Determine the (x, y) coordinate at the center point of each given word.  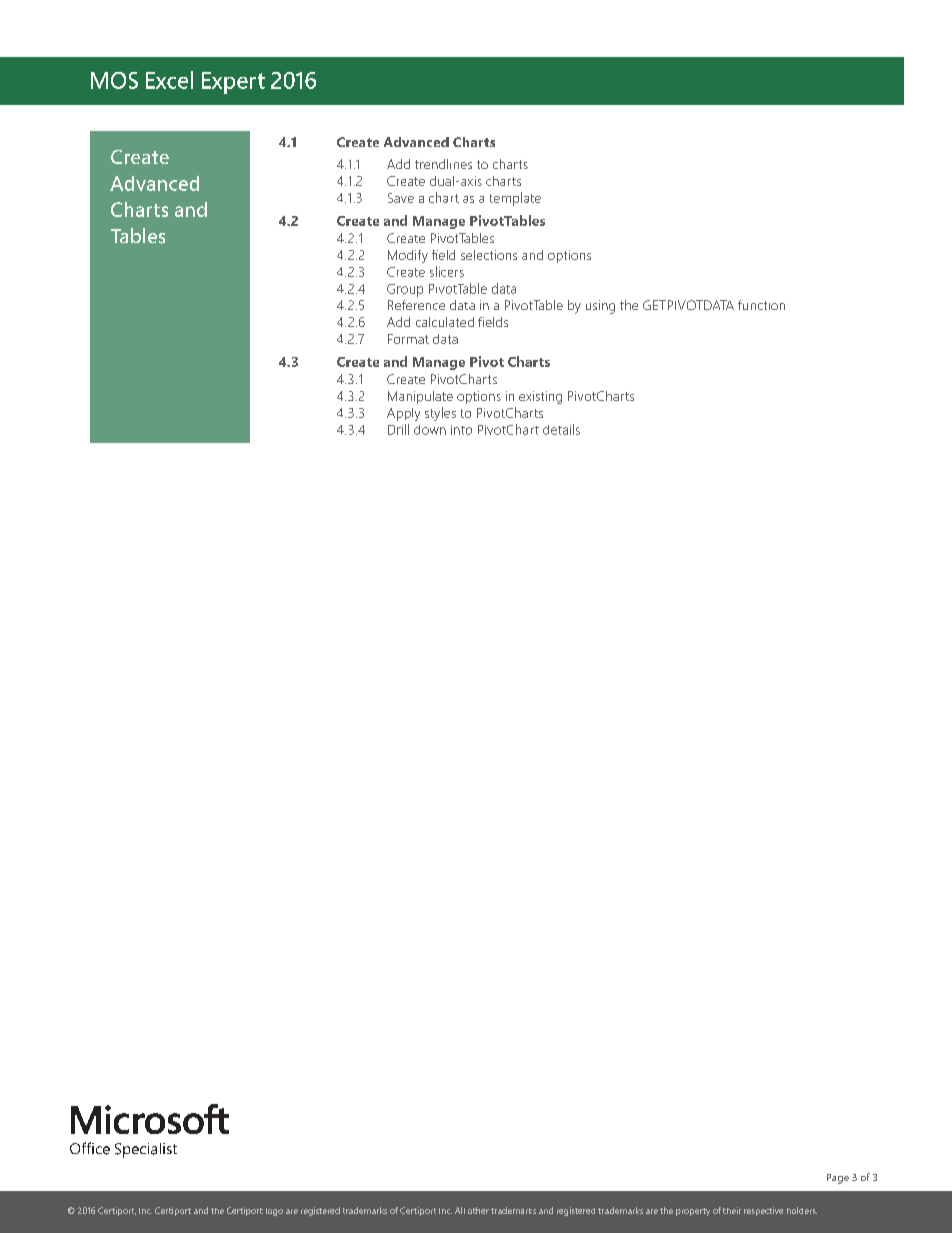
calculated (445, 322)
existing (540, 397)
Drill (398, 429)
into (461, 430)
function (761, 305)
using (600, 307)
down (430, 430)
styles (440, 414)
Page (838, 1179)
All (460, 1210)
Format (408, 339)
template (515, 199)
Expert (233, 83)
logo (274, 1212)
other (478, 1210)
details (561, 429)
